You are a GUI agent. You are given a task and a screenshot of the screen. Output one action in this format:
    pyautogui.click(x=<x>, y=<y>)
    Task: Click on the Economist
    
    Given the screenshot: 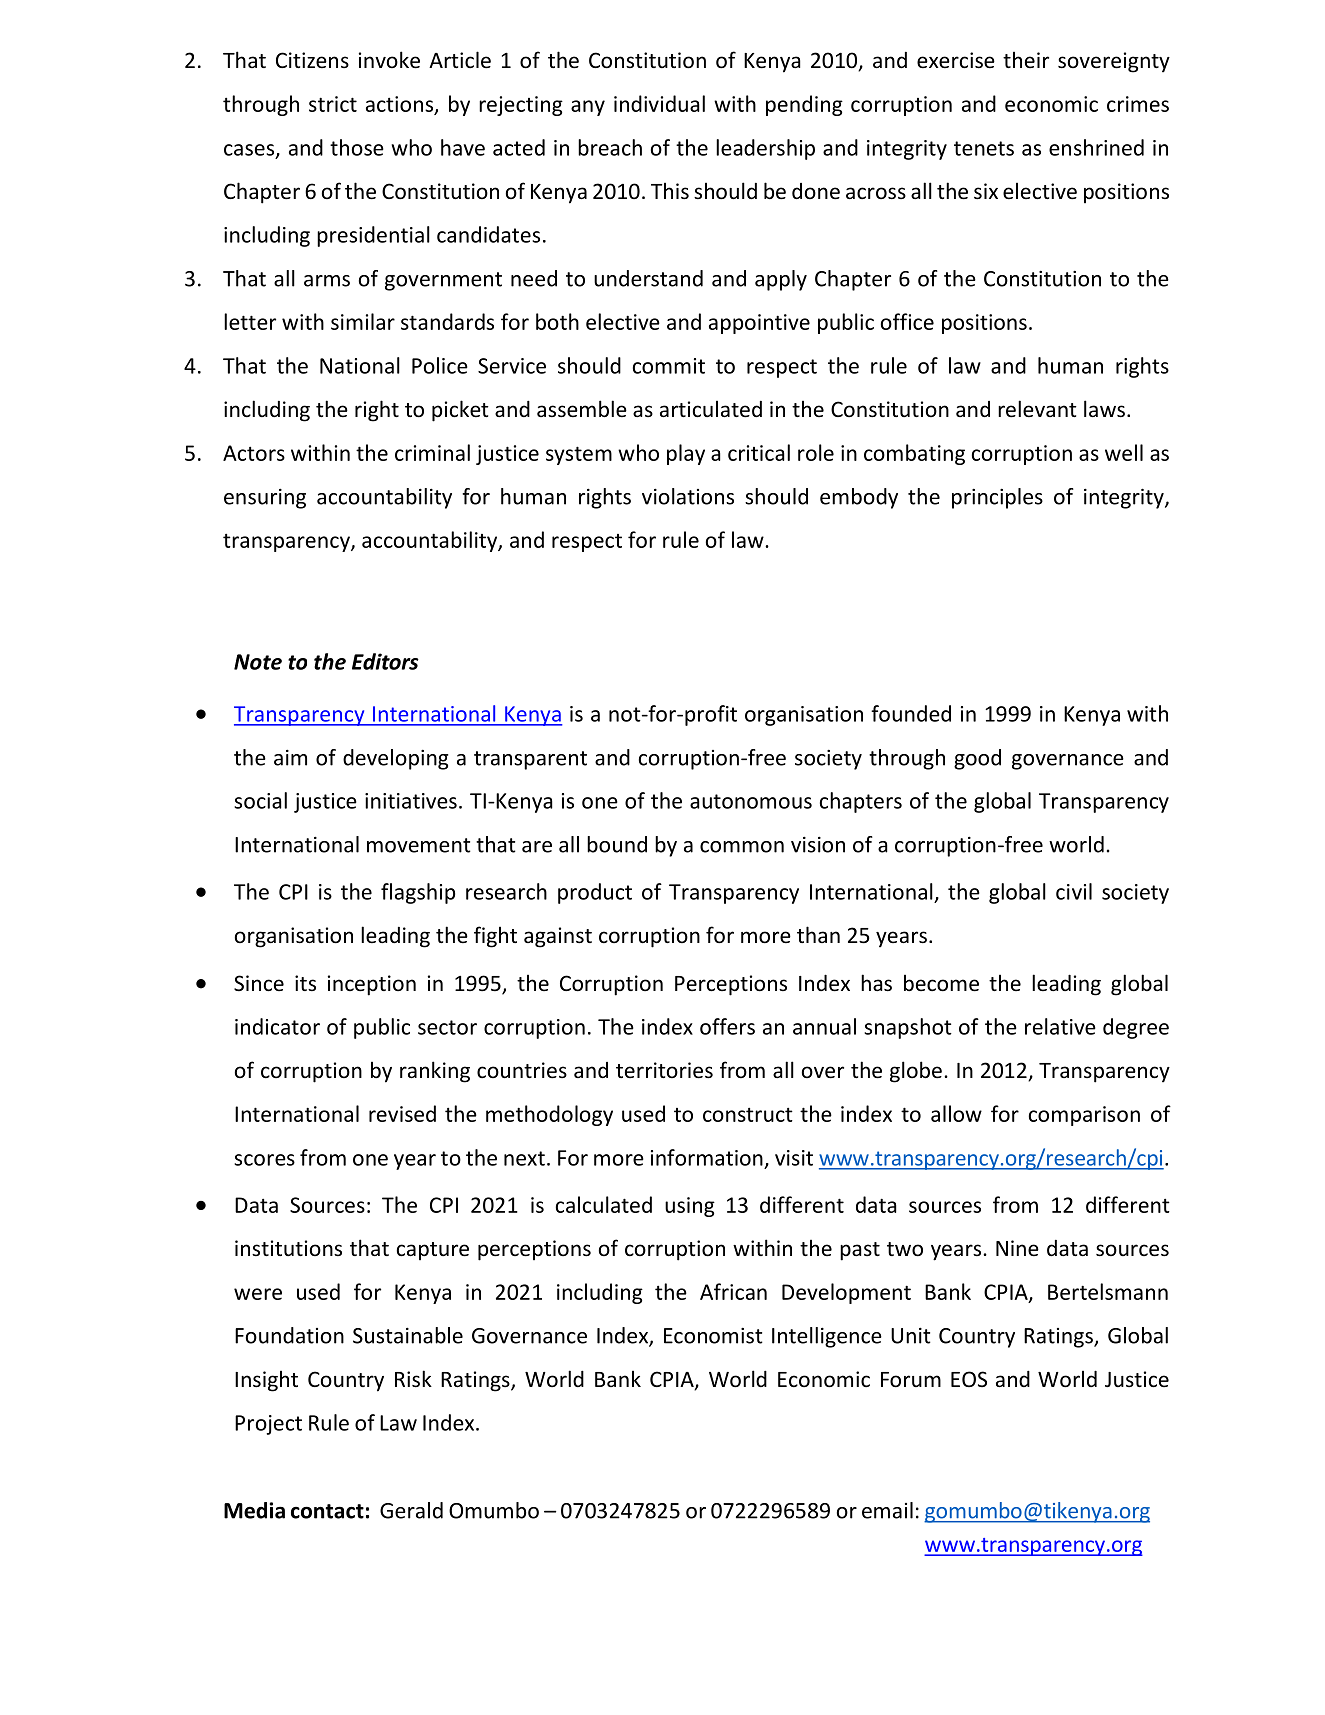 What is the action you would take?
    pyautogui.click(x=713, y=1335)
